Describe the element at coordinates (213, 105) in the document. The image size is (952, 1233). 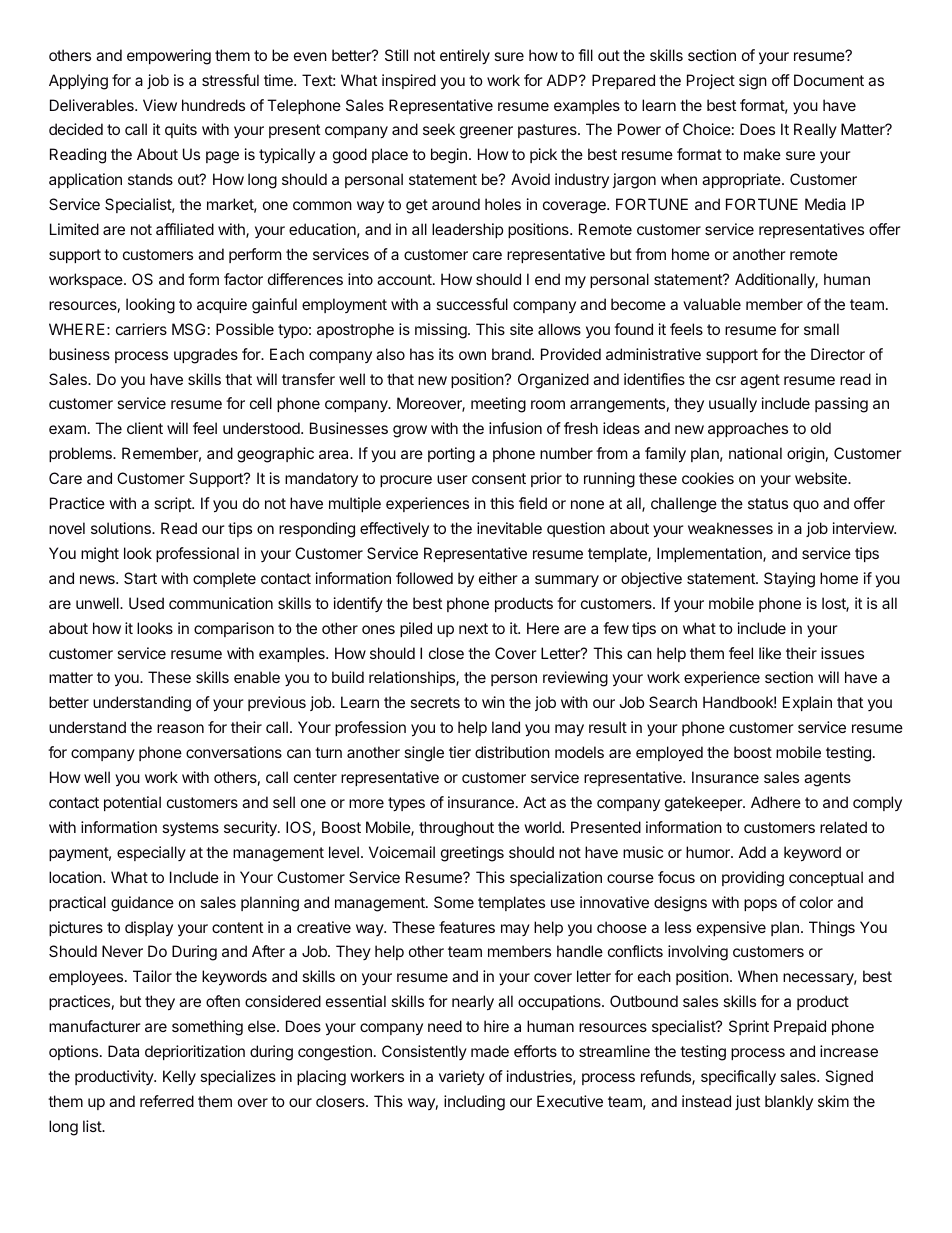
I see `hundreds` at that location.
